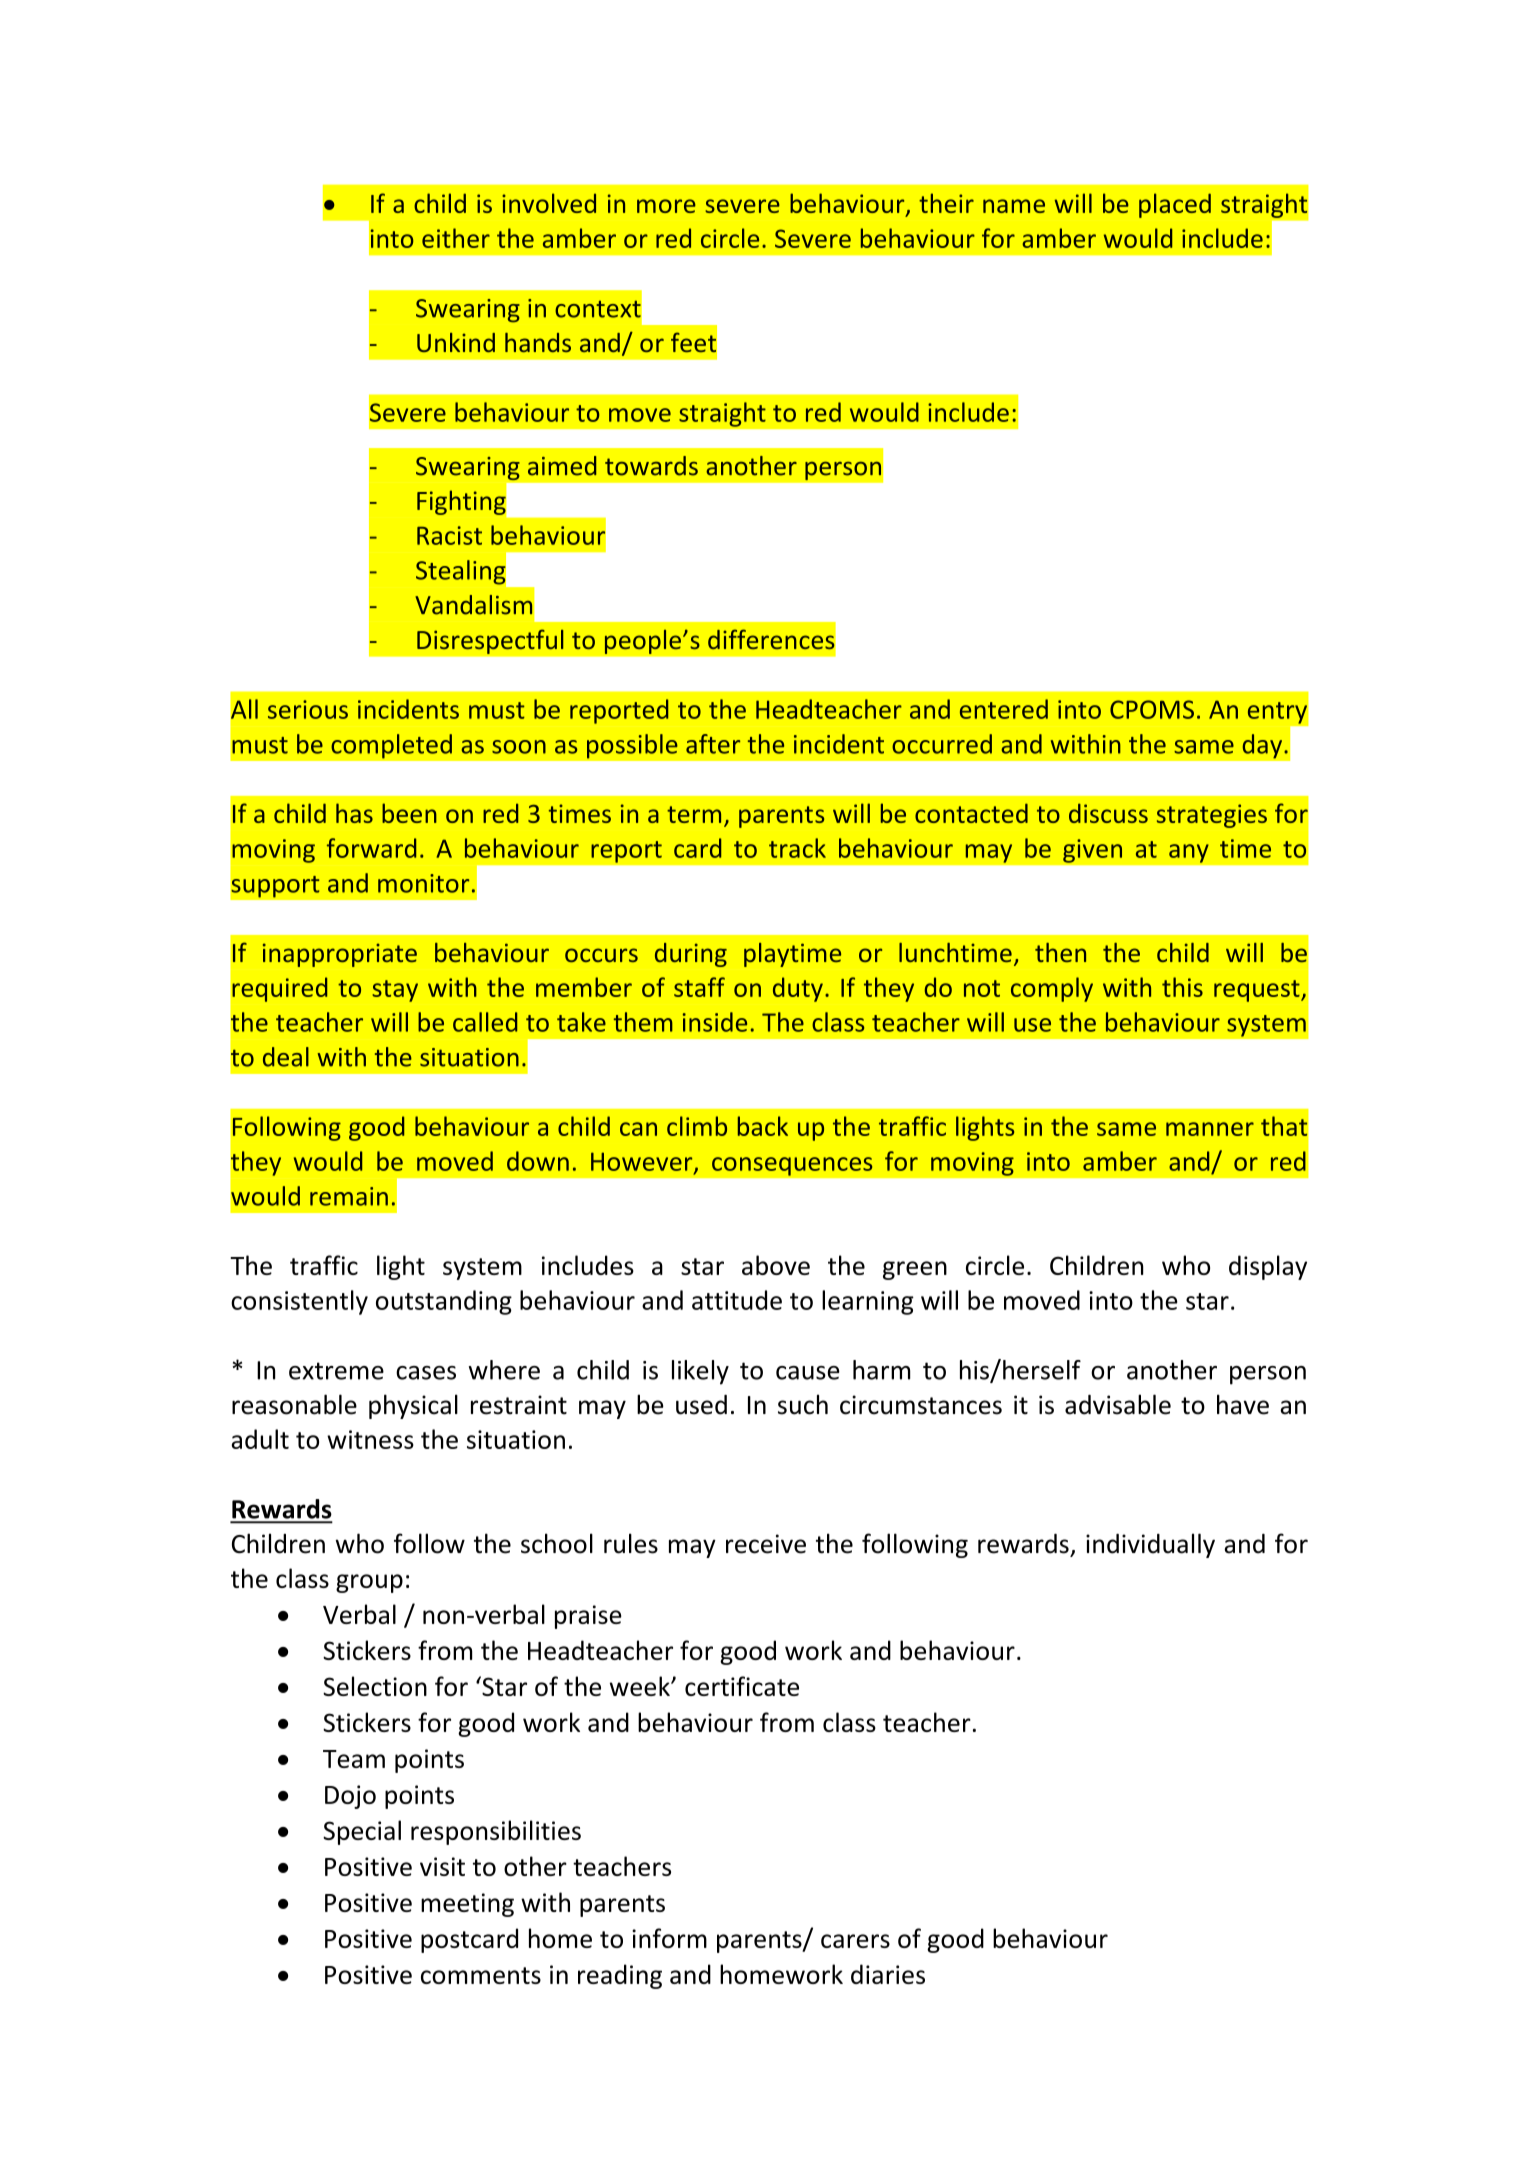  Describe the element at coordinates (666, 206) in the screenshot. I see `more` at that location.
